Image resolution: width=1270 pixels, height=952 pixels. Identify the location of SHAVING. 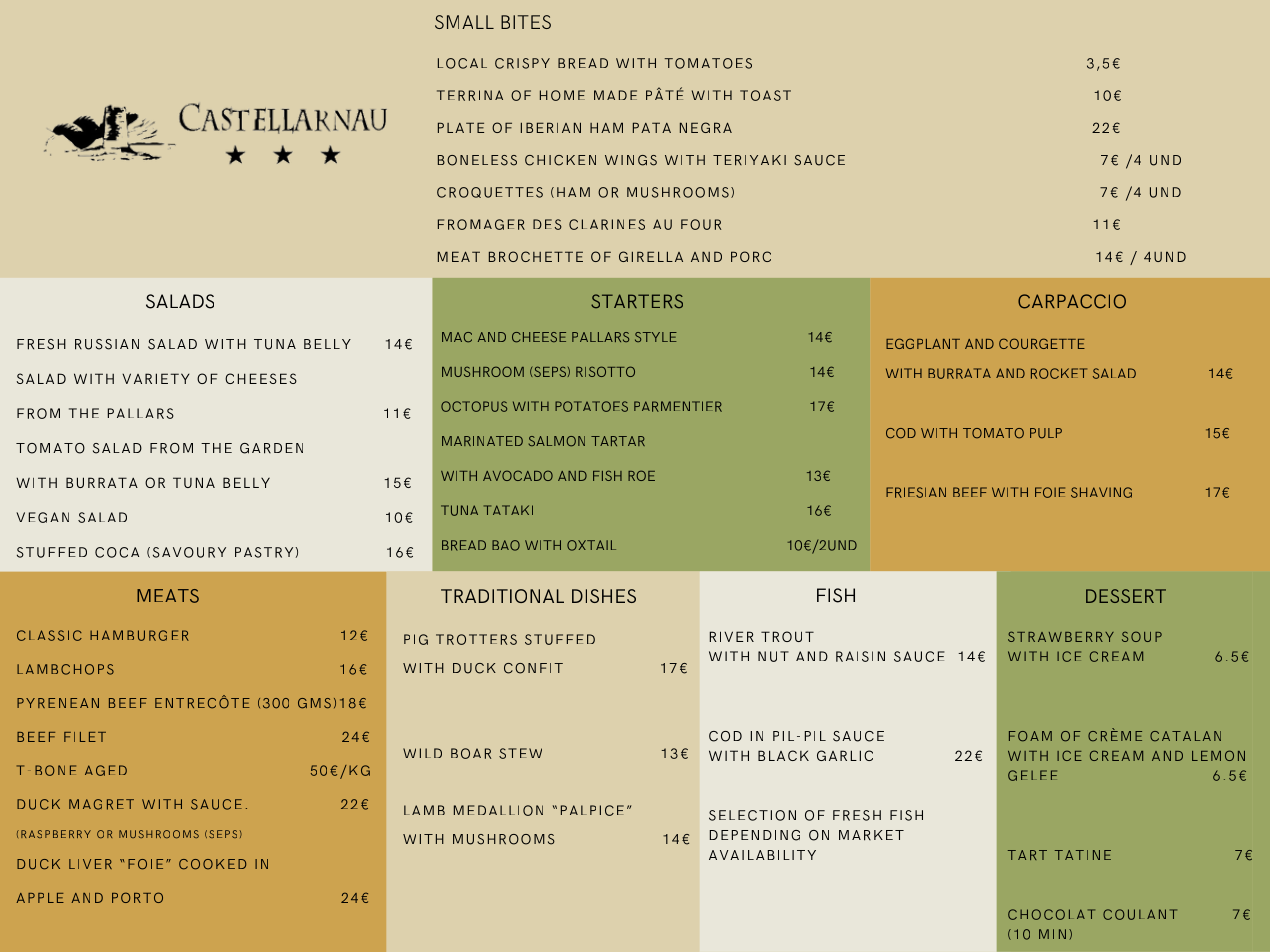
(1101, 492).
